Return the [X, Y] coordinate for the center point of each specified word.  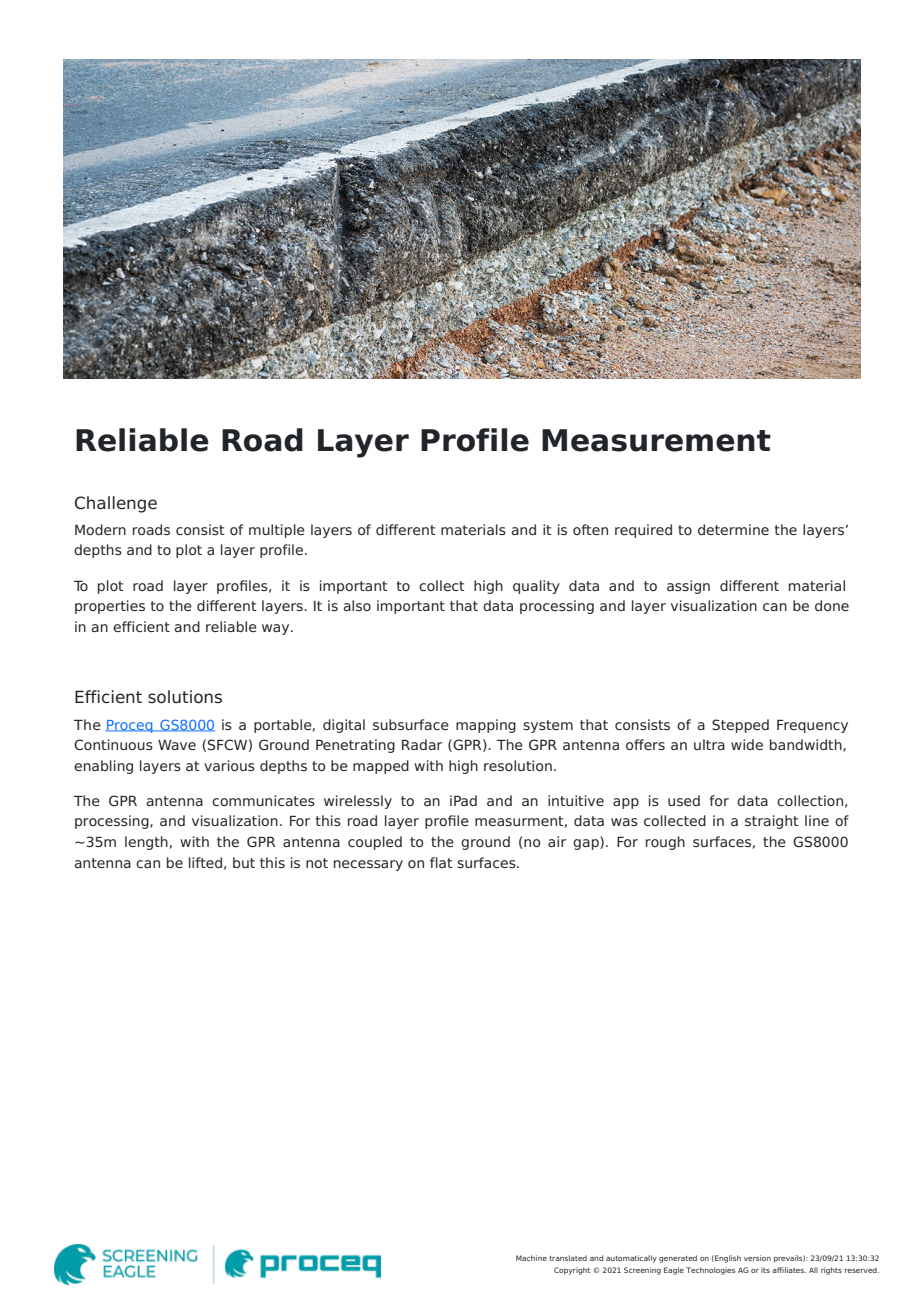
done [832, 605]
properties [110, 607]
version [757, 1258]
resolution [518, 765]
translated [568, 1258]
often [590, 529]
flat [441, 862]
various [229, 765]
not [317, 863]
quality [536, 587]
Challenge [116, 504]
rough [665, 843]
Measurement [656, 440]
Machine [531, 1258]
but [244, 862]
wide [747, 744]
